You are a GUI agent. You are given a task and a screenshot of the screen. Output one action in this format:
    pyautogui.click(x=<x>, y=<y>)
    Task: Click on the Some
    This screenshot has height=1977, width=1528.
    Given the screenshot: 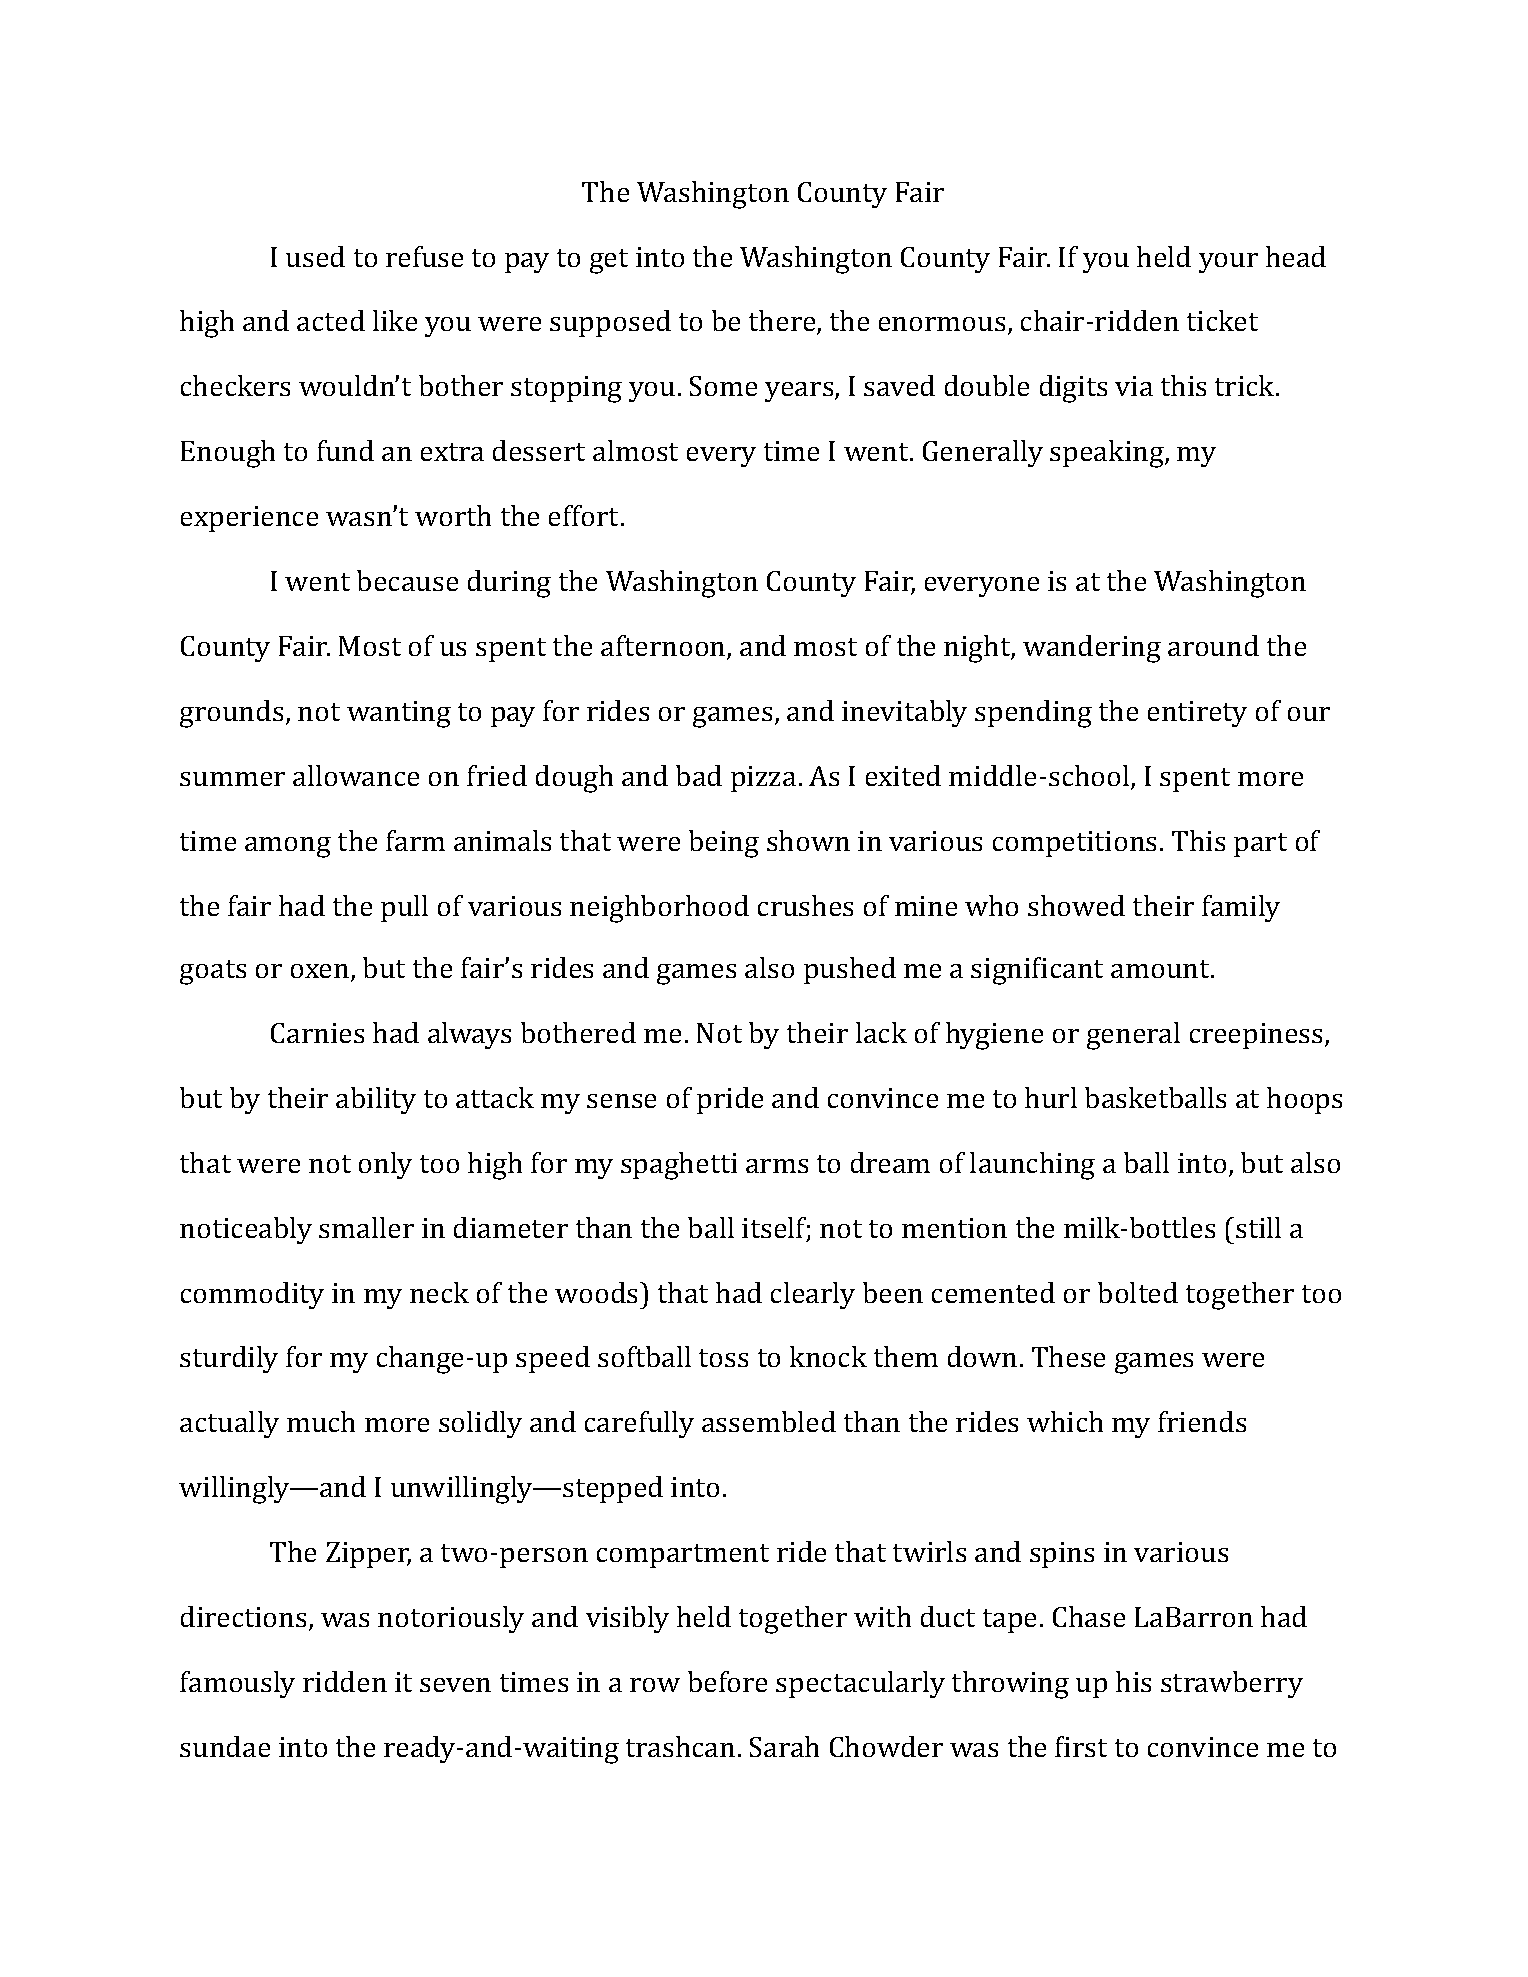 What is the action you would take?
    pyautogui.click(x=723, y=386)
